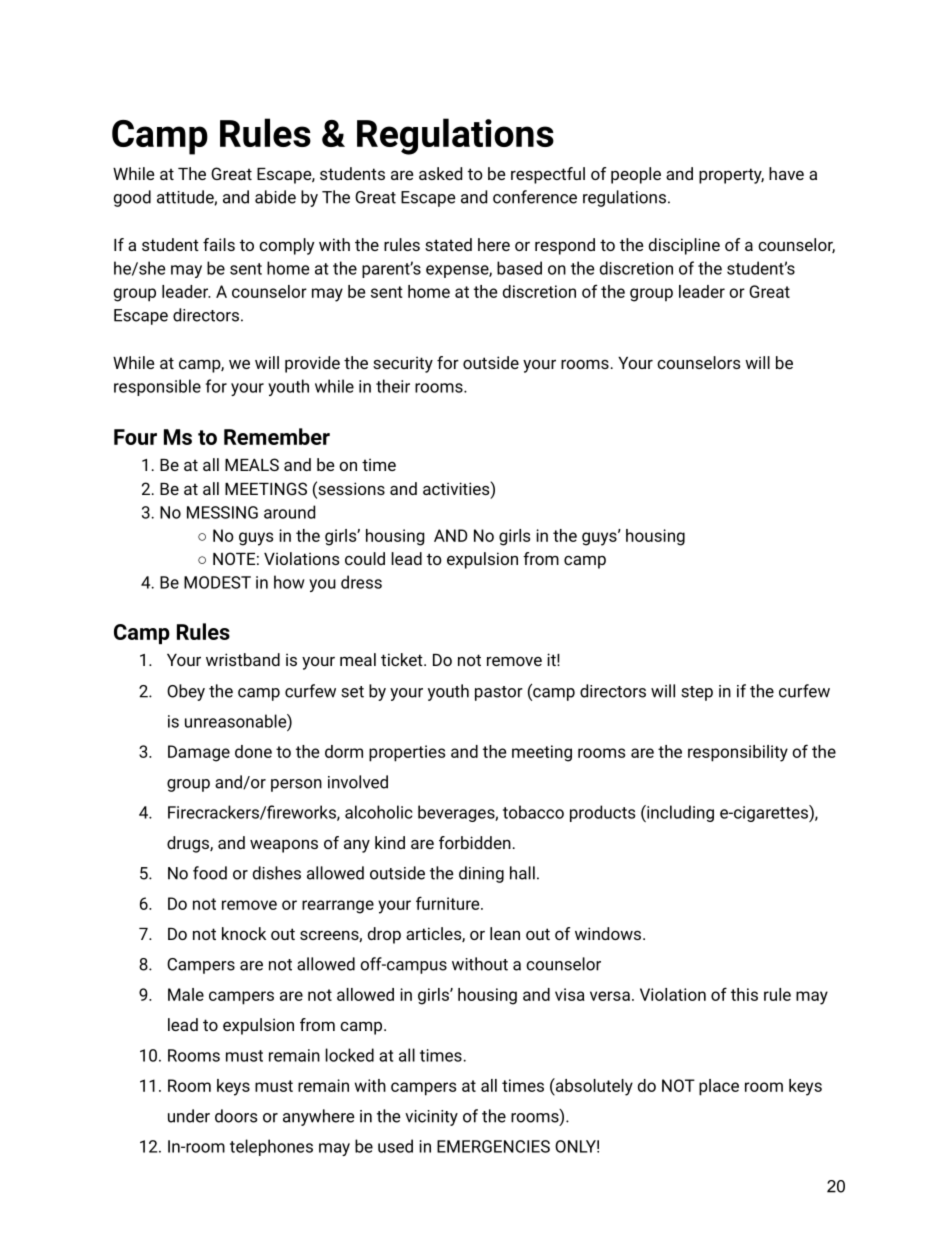 The image size is (952, 1233). I want to click on ticket, so click(403, 659).
